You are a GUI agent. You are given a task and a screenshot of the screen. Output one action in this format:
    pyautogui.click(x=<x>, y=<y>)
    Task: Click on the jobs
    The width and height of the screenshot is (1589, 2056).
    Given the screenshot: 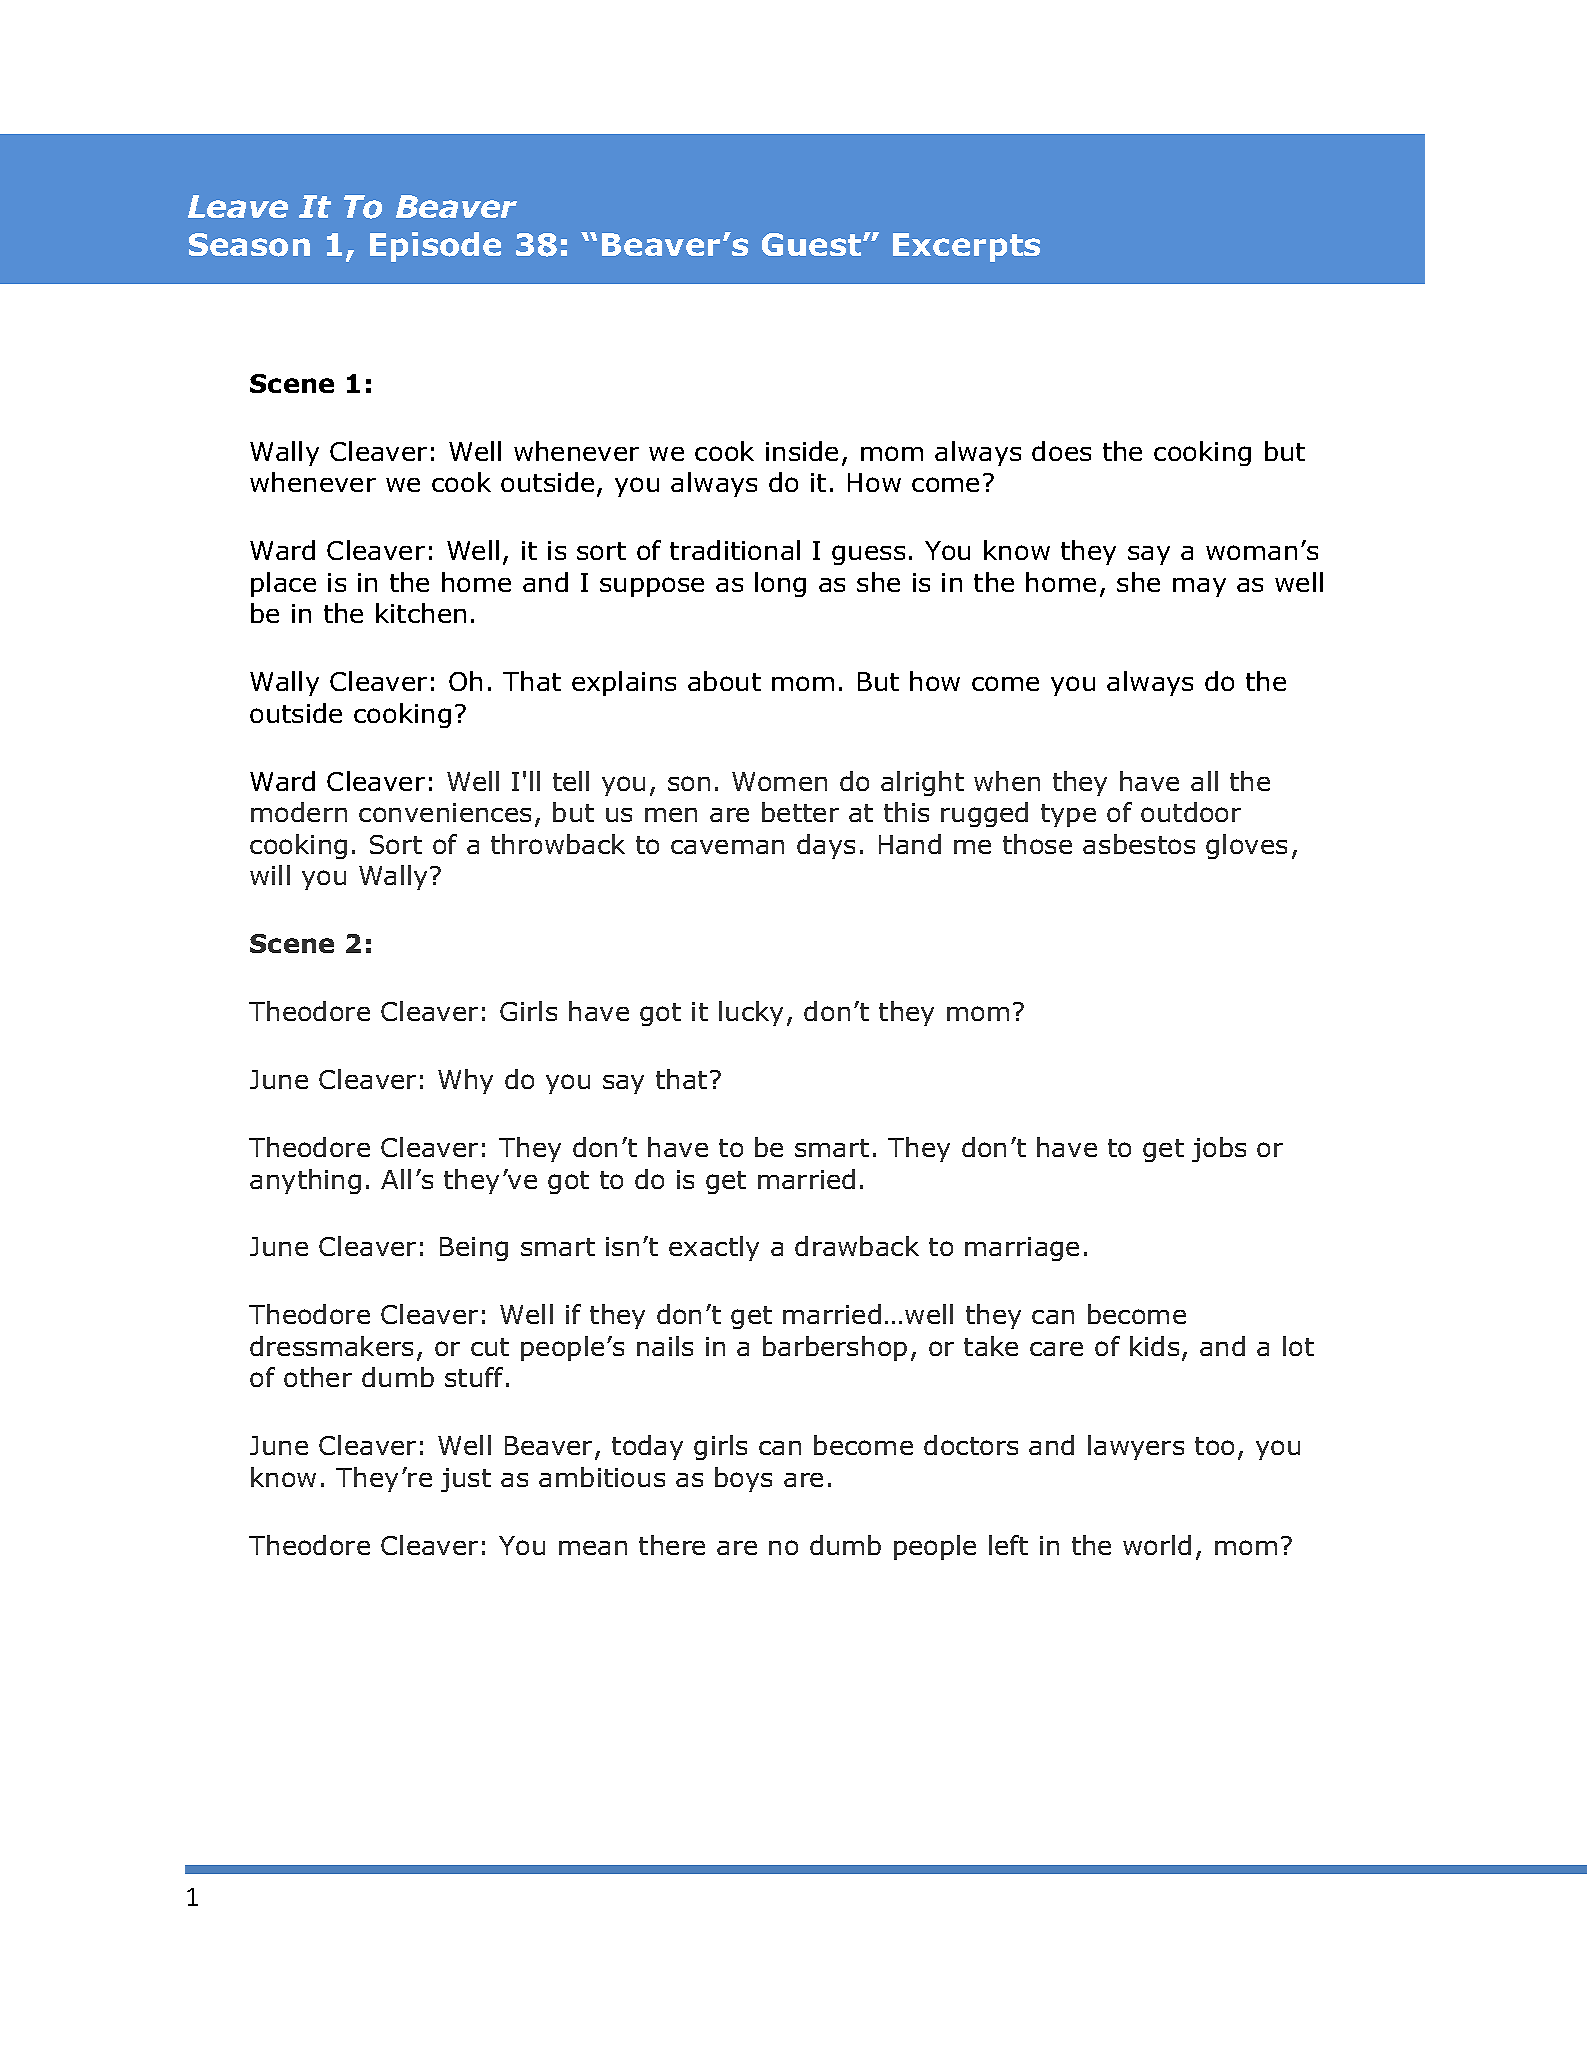 What is the action you would take?
    pyautogui.click(x=1219, y=1149)
